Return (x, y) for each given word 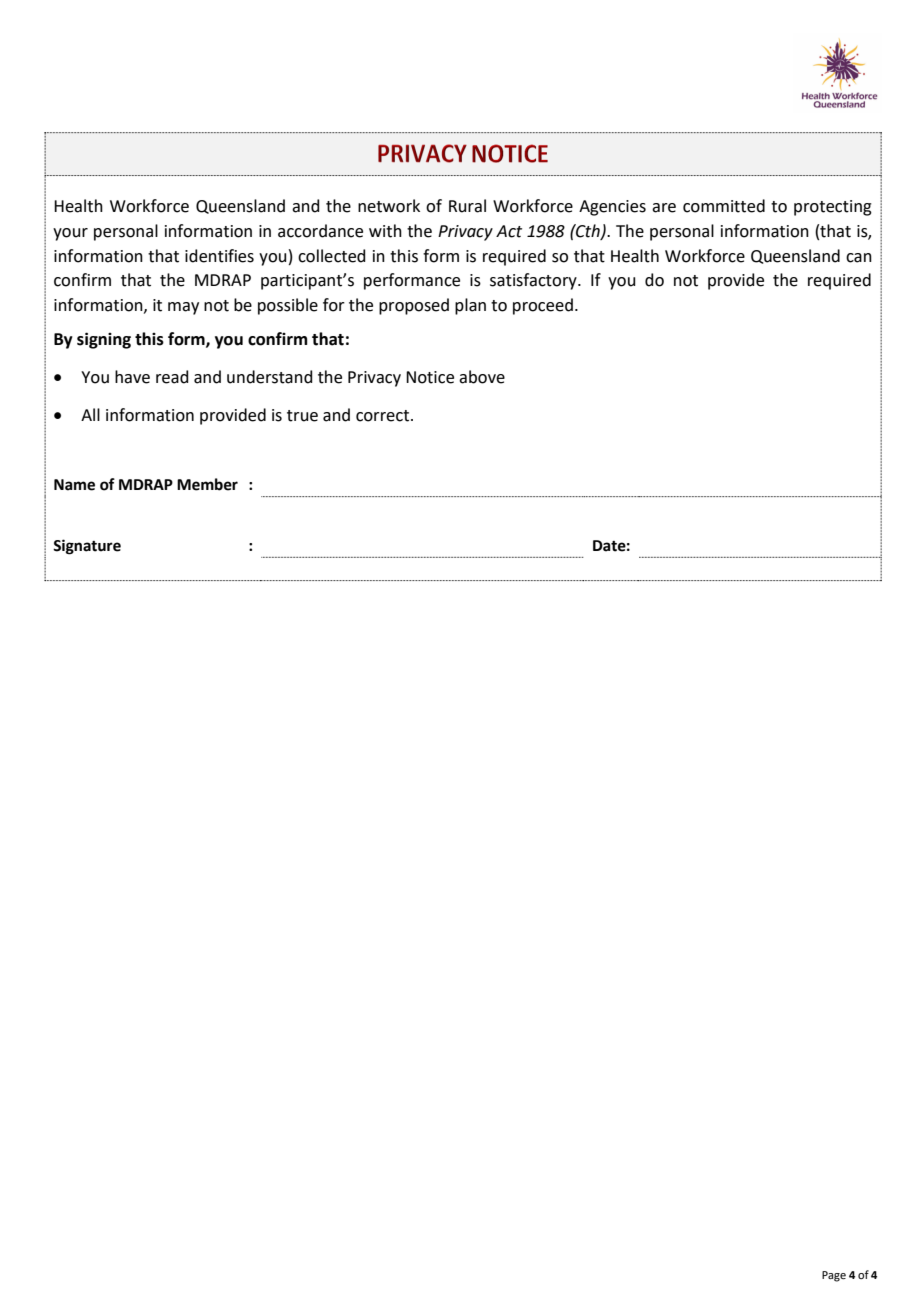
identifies (219, 256)
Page (834, 1276)
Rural (467, 206)
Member (207, 484)
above (482, 377)
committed (724, 206)
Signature (87, 547)
